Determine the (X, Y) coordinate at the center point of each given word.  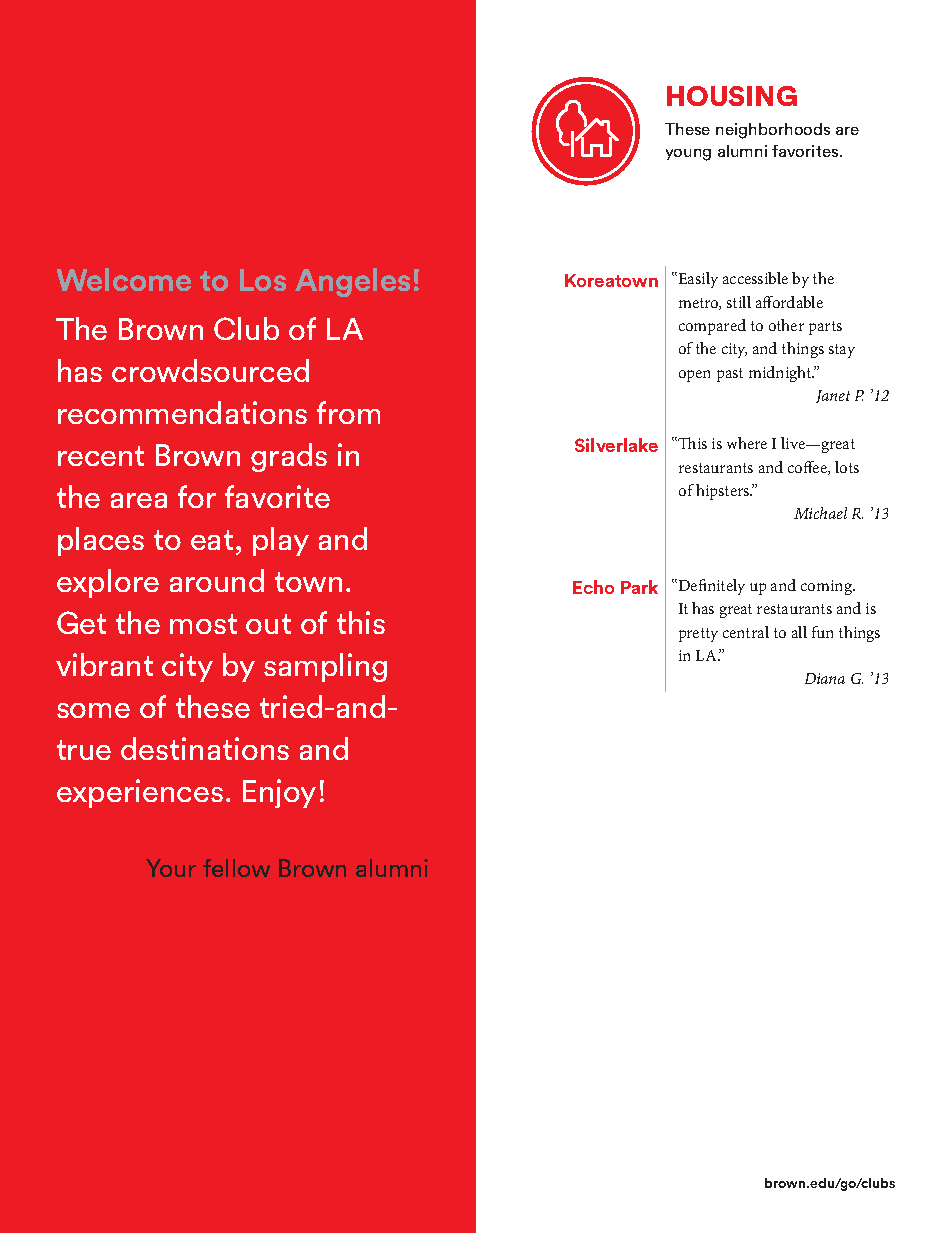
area (139, 500)
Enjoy (279, 793)
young (688, 155)
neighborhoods (773, 131)
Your (171, 868)
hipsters (724, 492)
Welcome (124, 279)
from (348, 412)
